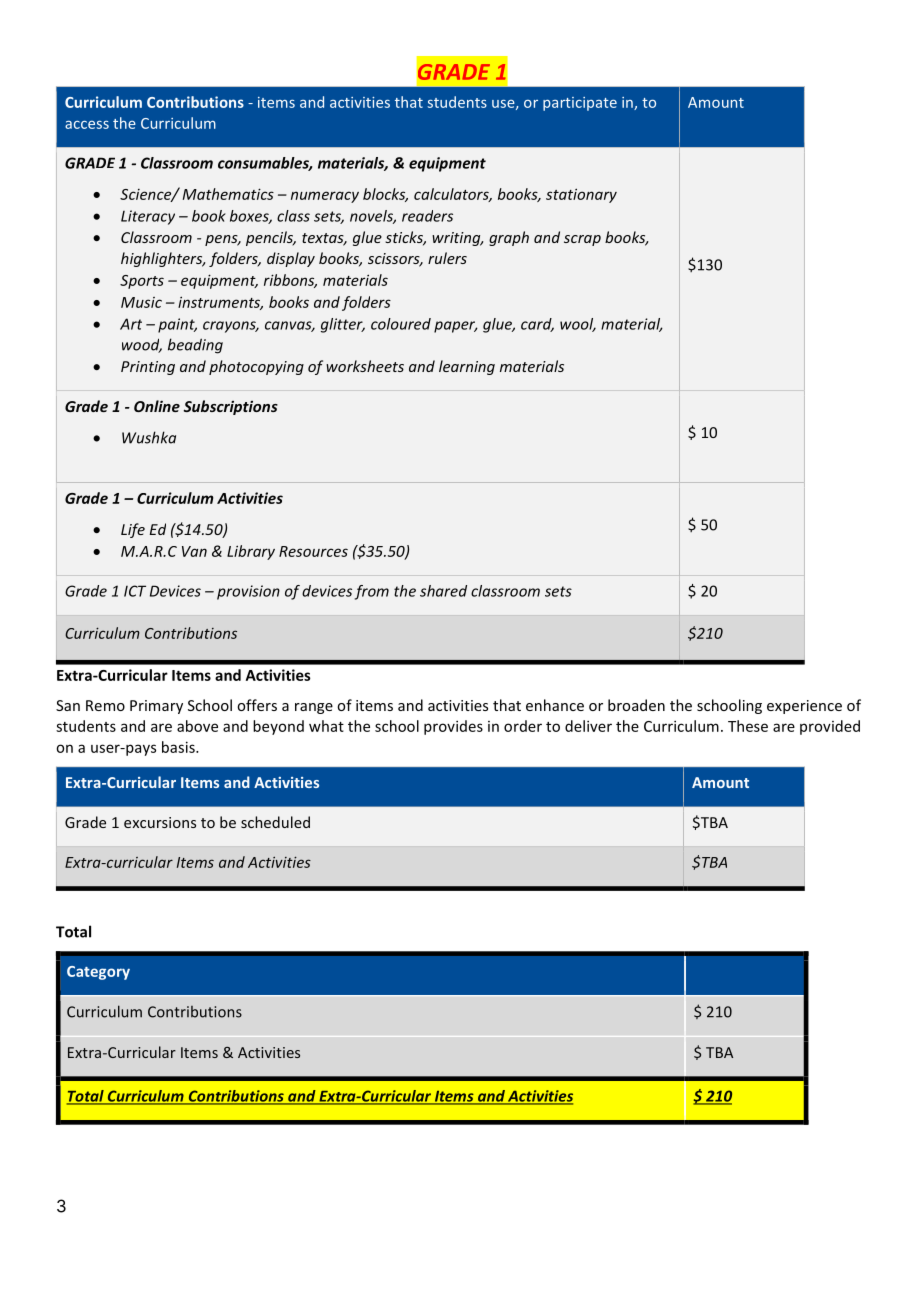 The height and width of the screenshot is (1309, 924). I want to click on blocks, so click(385, 195).
